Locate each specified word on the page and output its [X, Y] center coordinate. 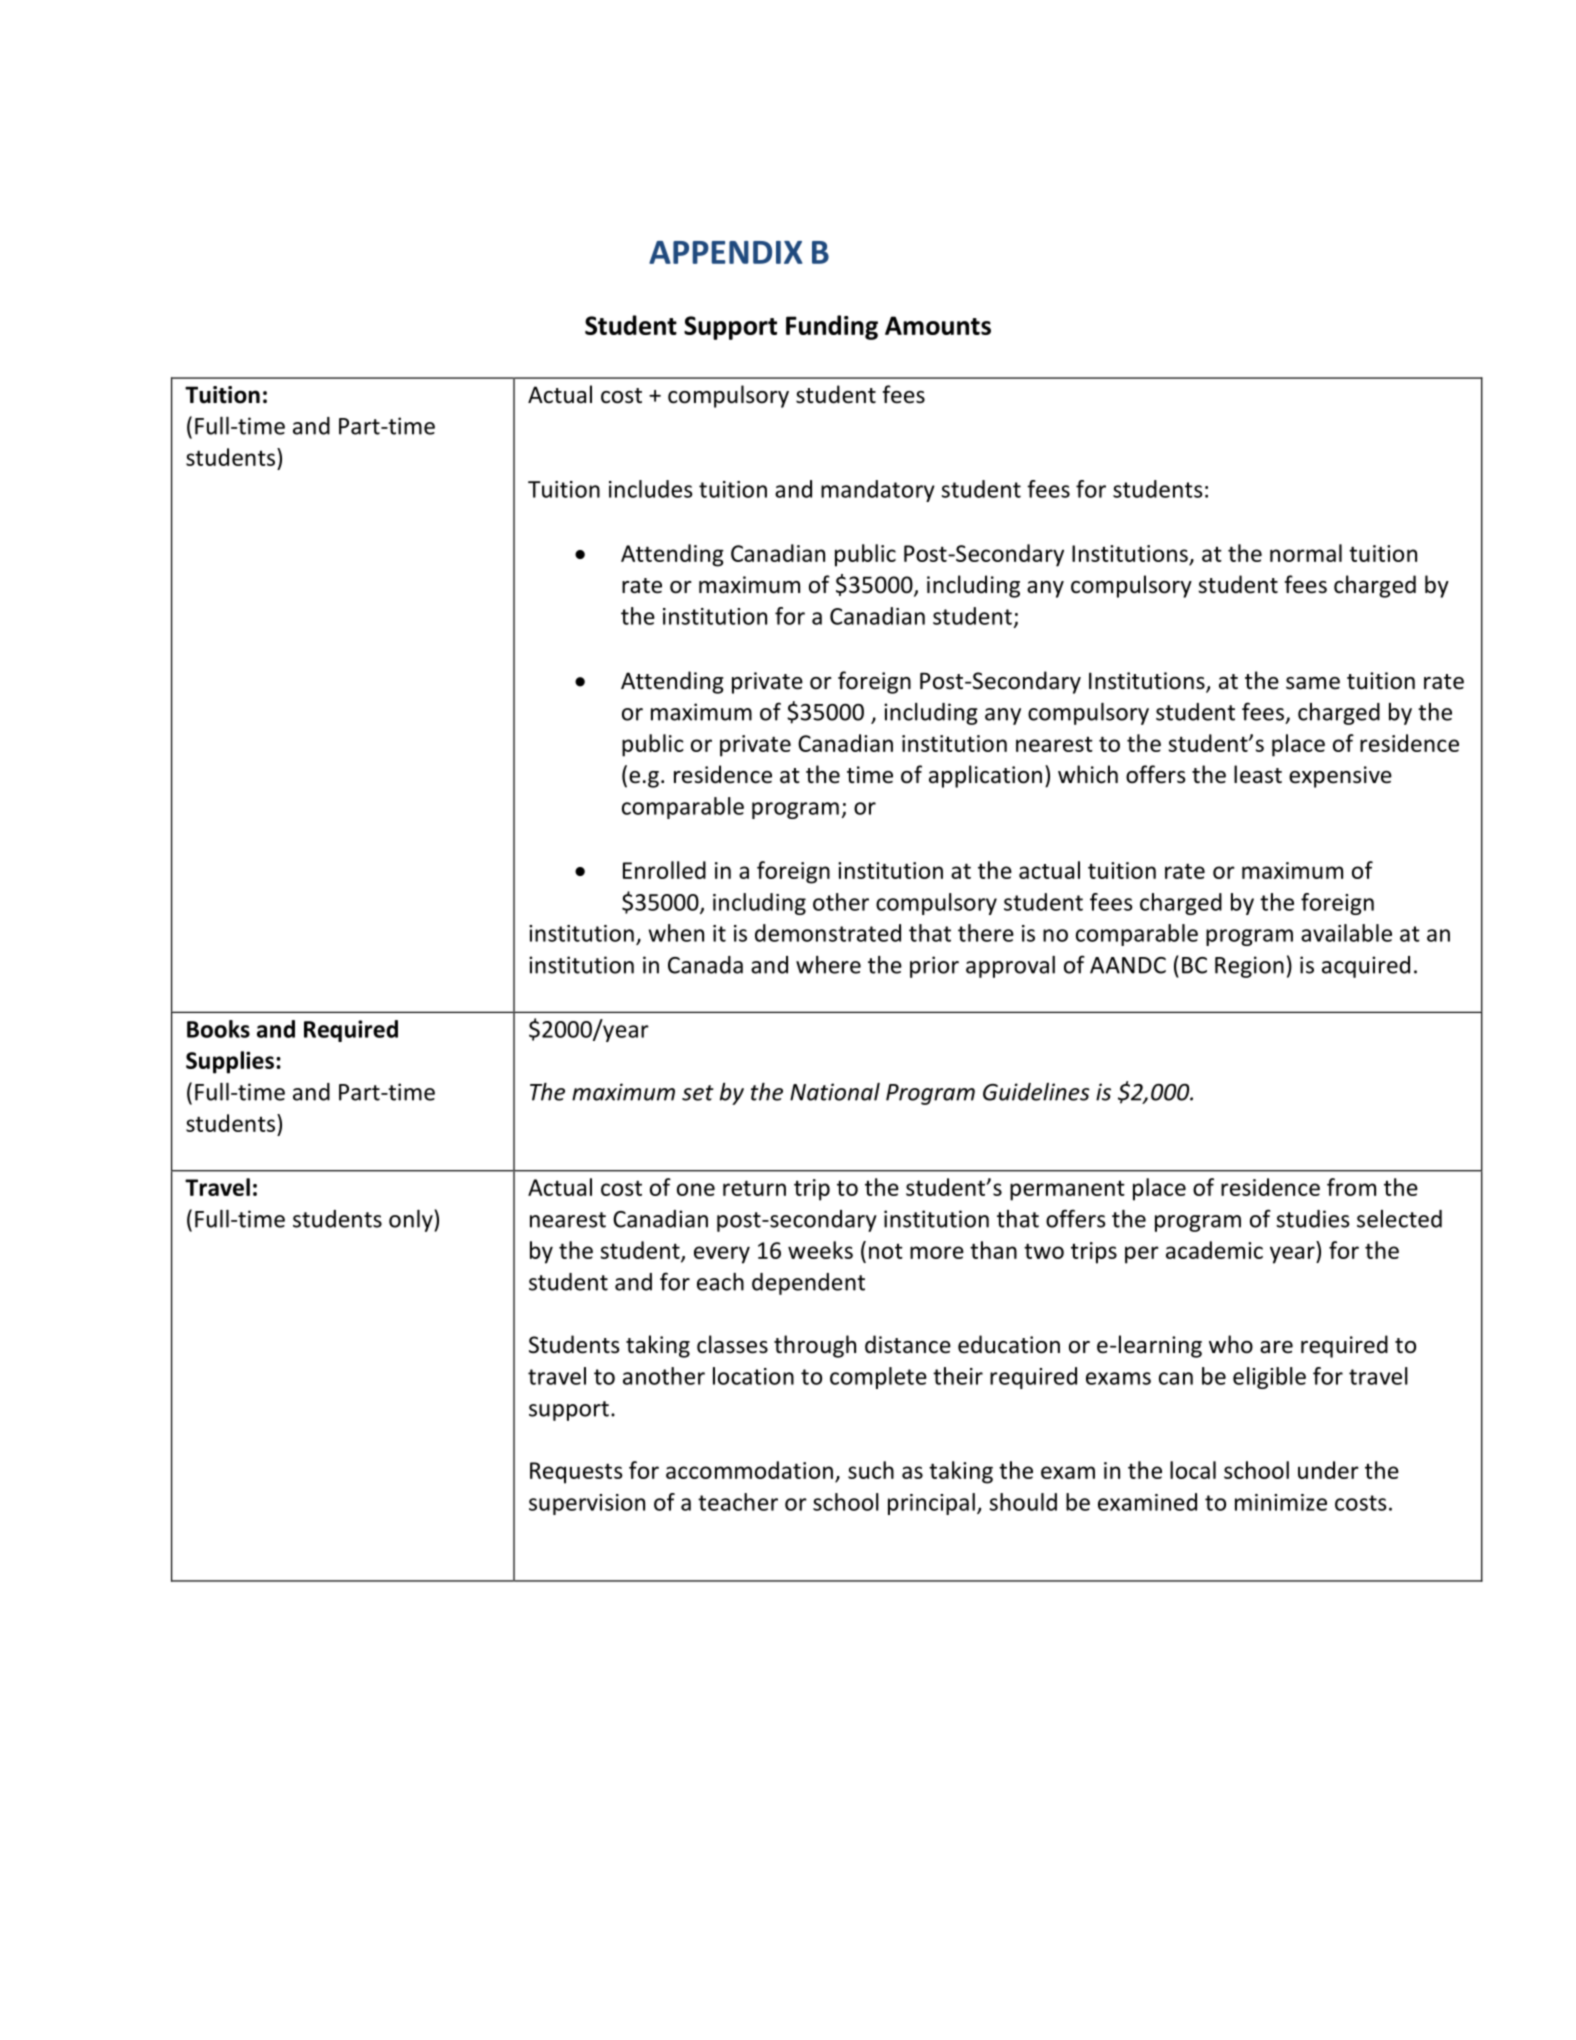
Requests [576, 1473]
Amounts [938, 325]
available [1346, 933]
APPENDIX [725, 252]
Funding [832, 327]
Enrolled [664, 870]
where [828, 965]
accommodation [749, 1470]
